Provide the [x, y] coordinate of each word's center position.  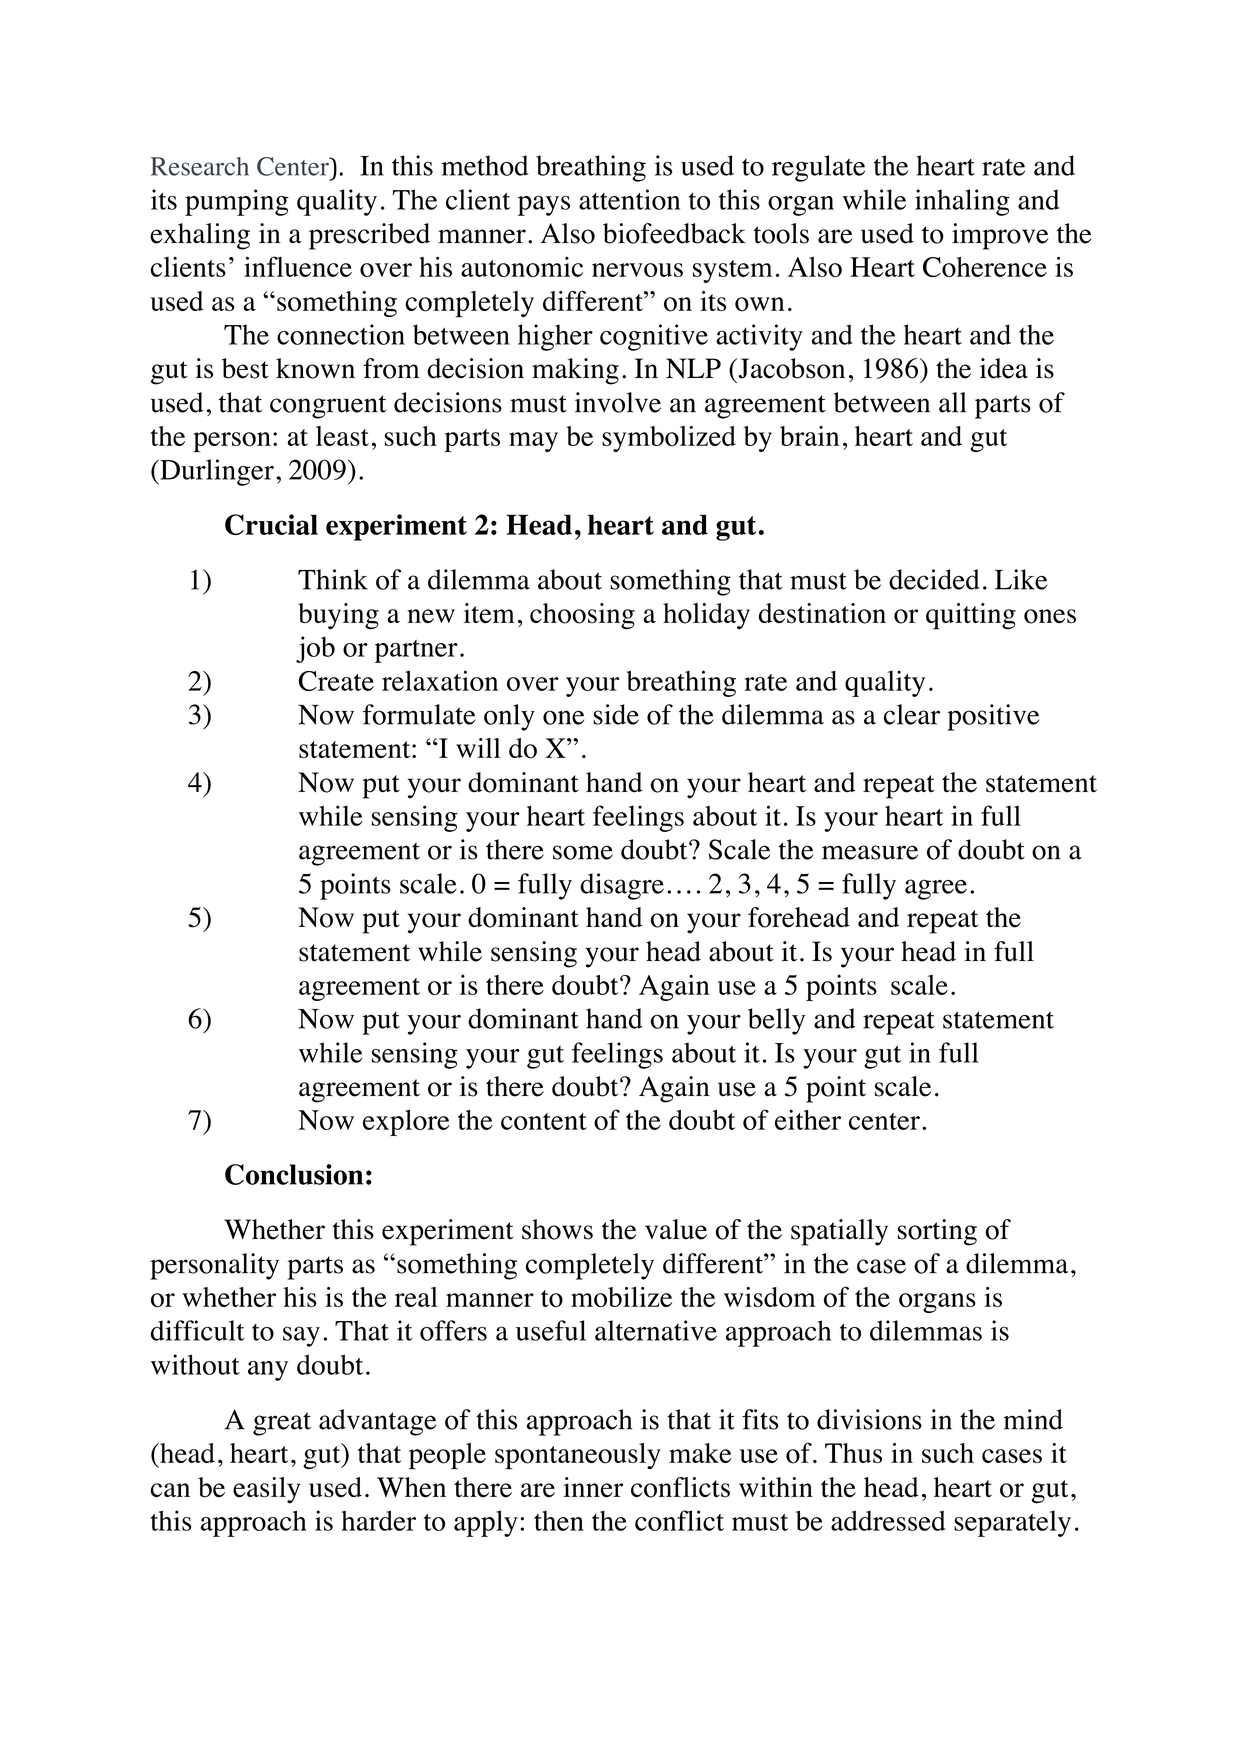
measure [870, 852]
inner [593, 1487]
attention [629, 199]
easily [266, 1490]
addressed [888, 1520]
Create [336, 681]
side [616, 714]
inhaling [962, 202]
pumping [237, 202]
